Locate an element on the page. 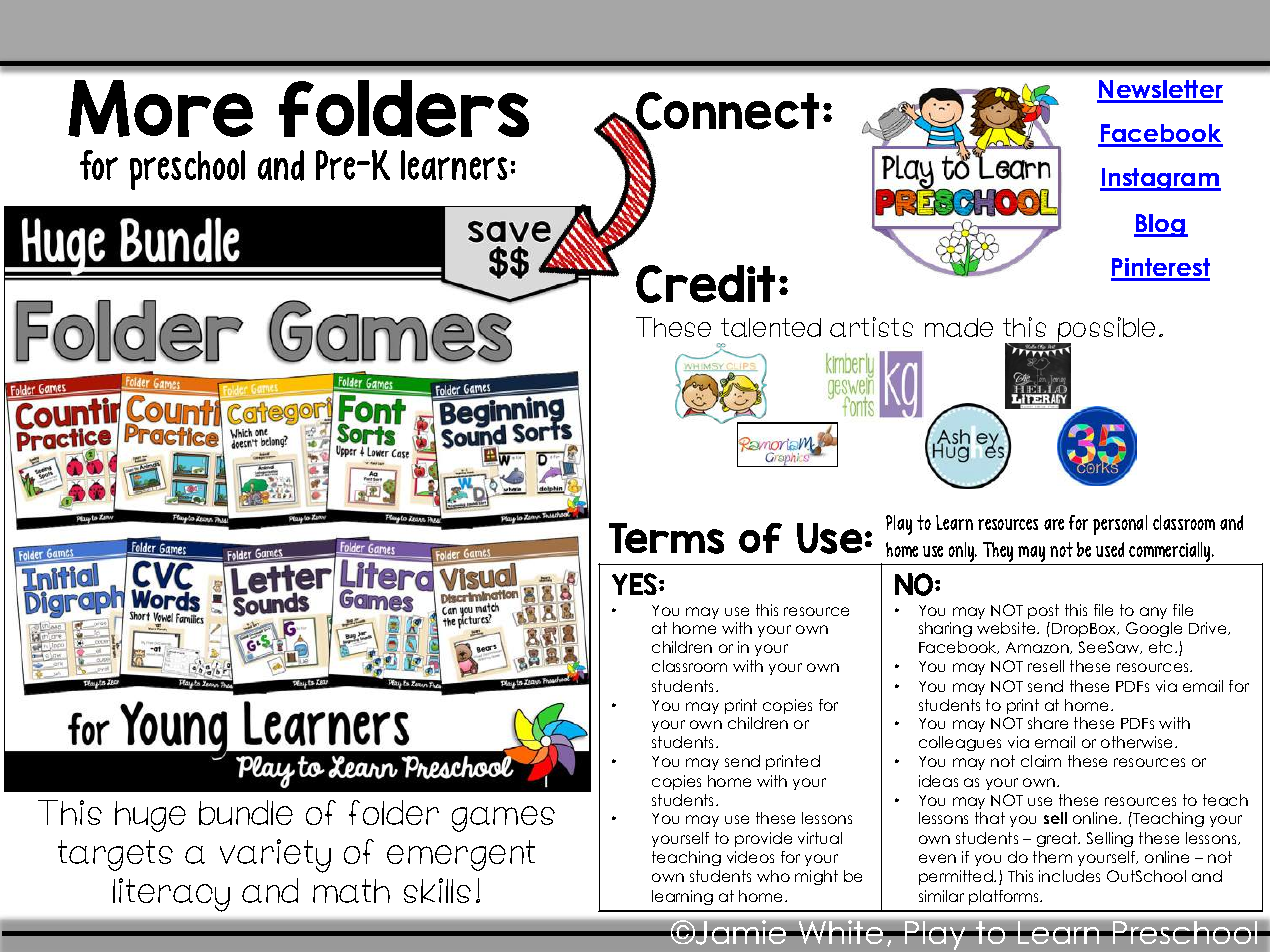 The image size is (1270, 952). videos is located at coordinates (750, 857).
